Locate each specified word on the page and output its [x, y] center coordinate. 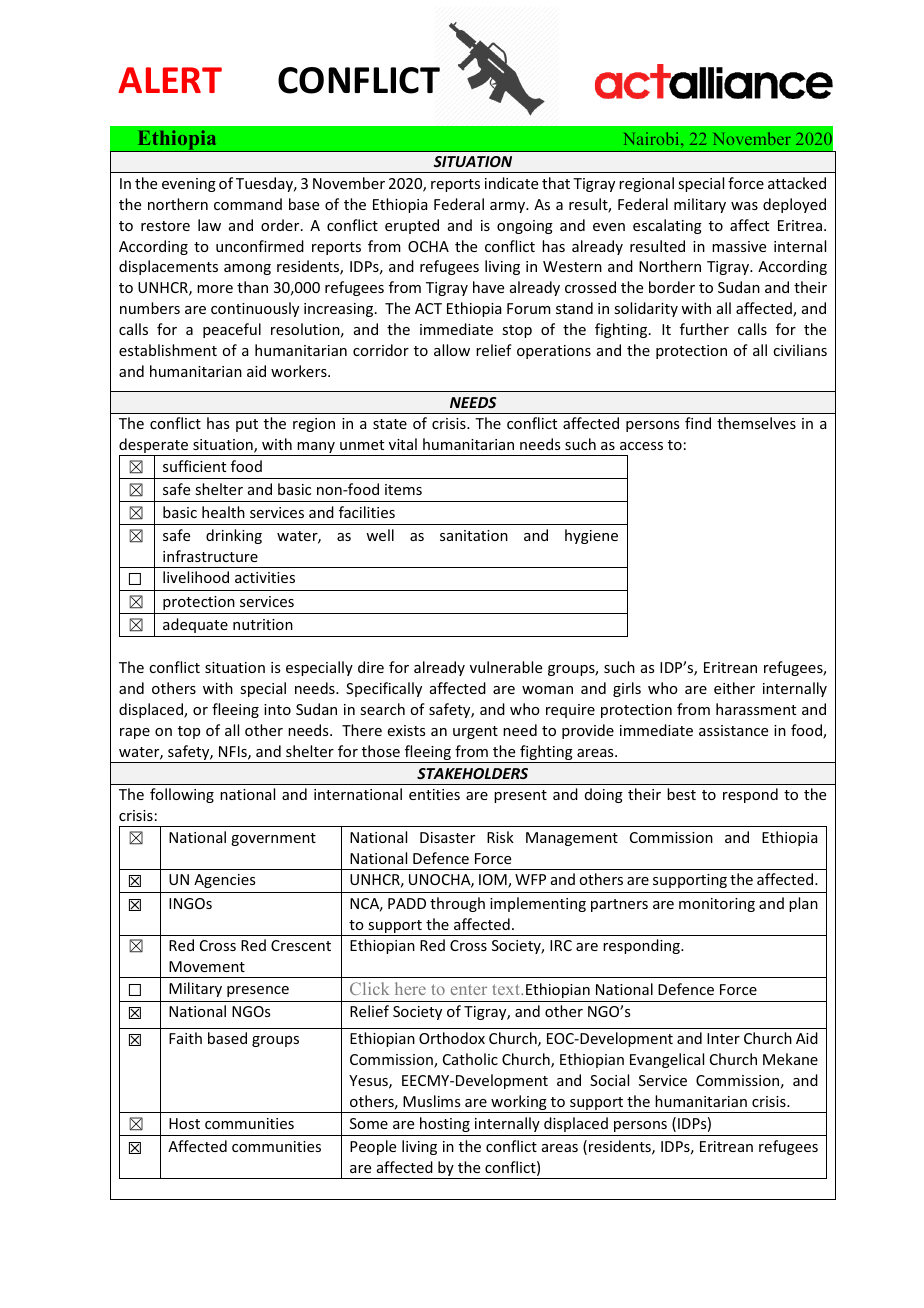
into [277, 709]
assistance [733, 730]
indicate [511, 183]
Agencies [224, 881]
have [488, 287]
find [698, 423]
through [457, 904]
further [704, 329]
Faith [185, 1038]
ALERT [170, 80]
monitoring [717, 905]
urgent [475, 732]
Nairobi [653, 138]
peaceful [232, 330]
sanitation [474, 535]
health [223, 512]
